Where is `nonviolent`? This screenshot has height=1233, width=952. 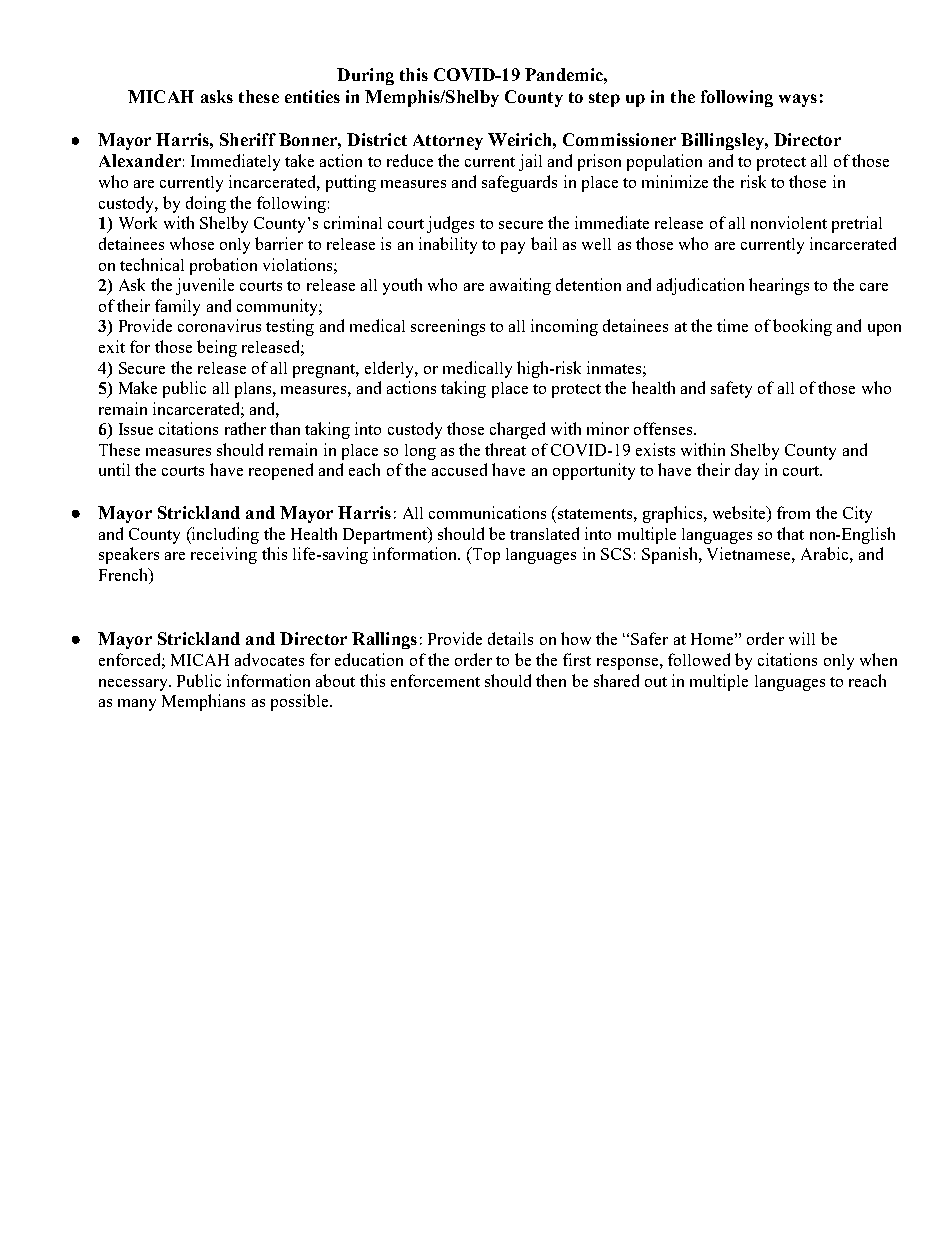 nonviolent is located at coordinates (789, 222).
